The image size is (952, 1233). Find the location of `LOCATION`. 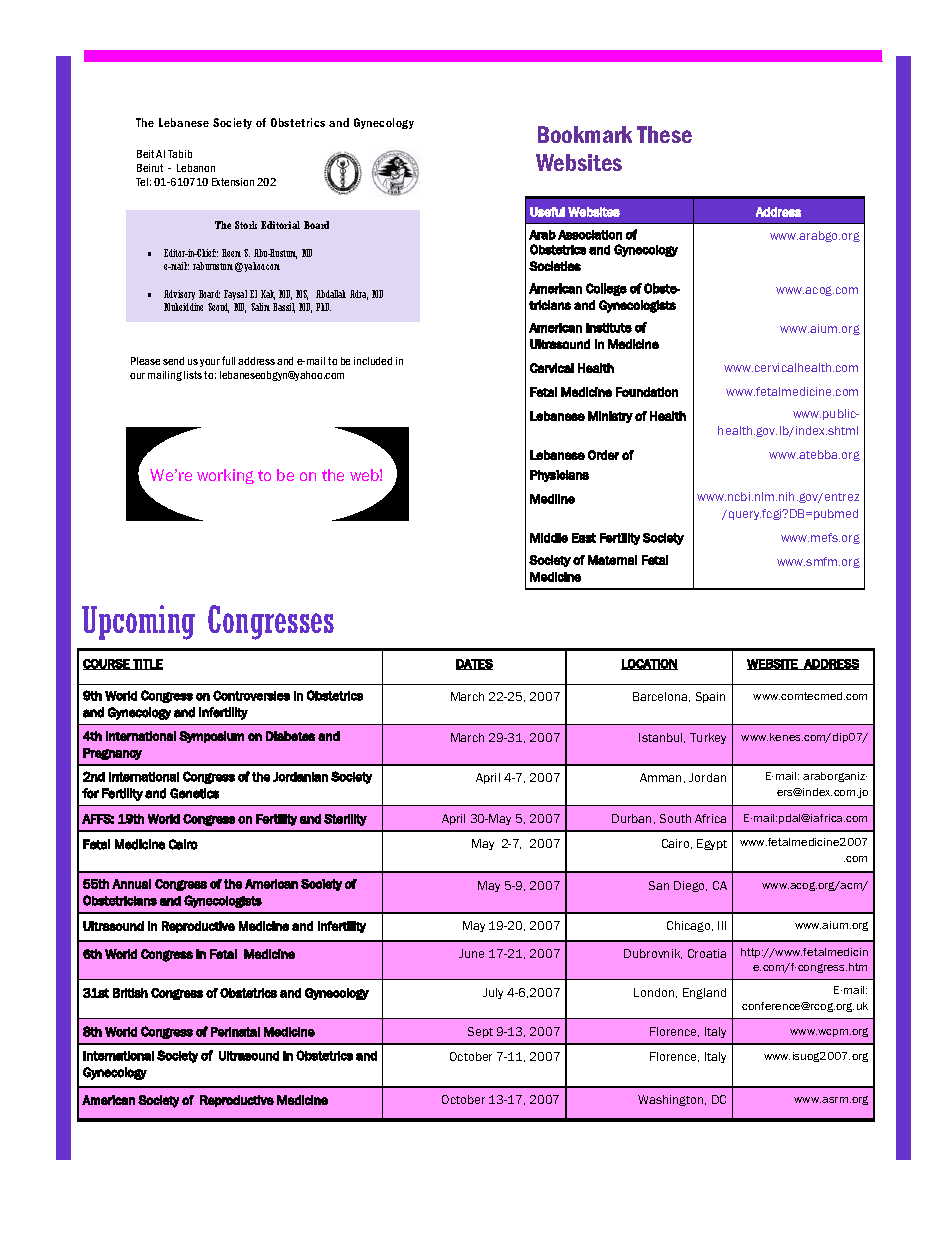

LOCATION is located at coordinates (649, 664).
